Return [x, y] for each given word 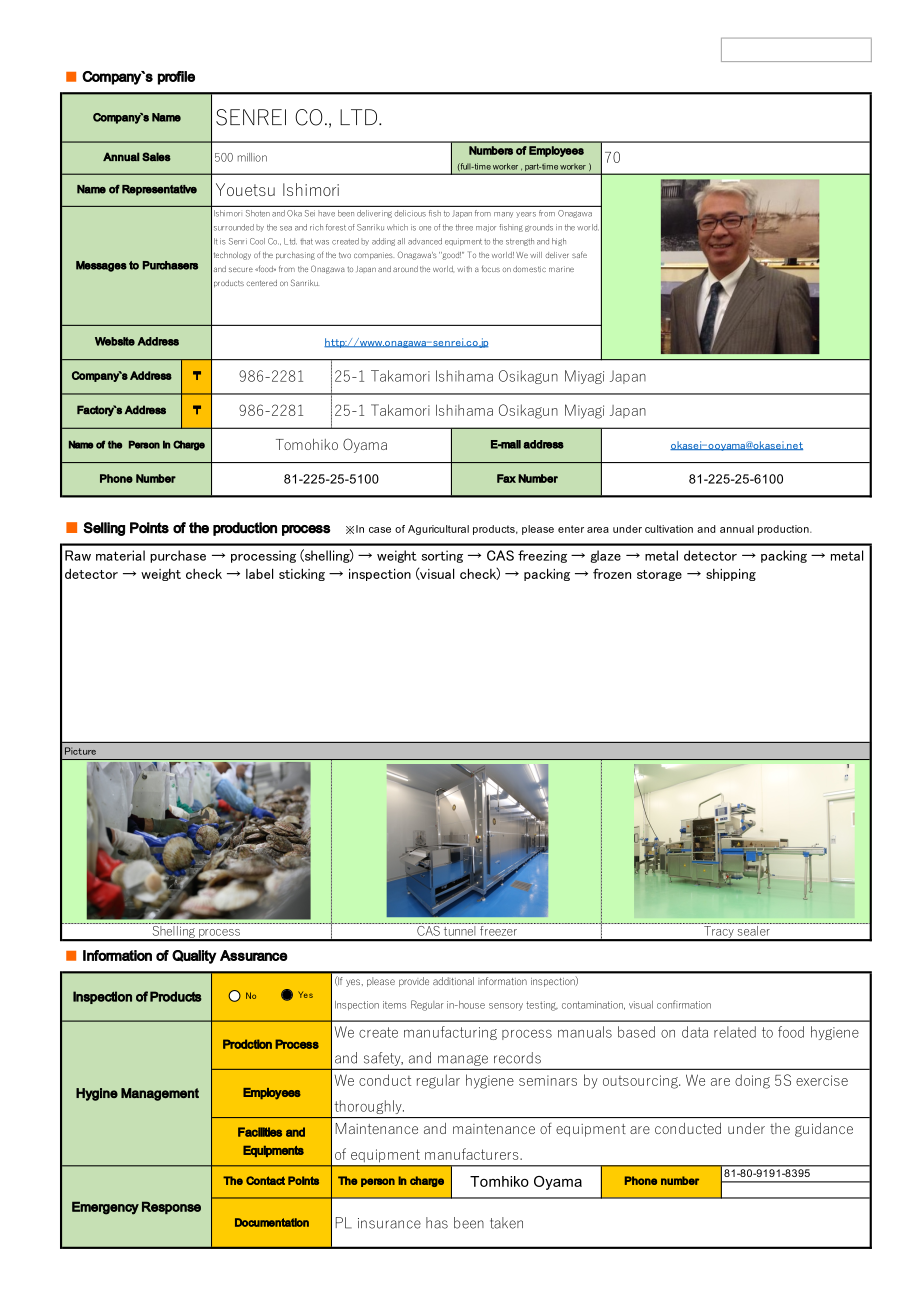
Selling [104, 529]
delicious [410, 213]
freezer [498, 929]
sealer [753, 929]
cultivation [669, 529]
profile [176, 78]
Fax [506, 478]
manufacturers [473, 1154]
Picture [80, 751]
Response [171, 1207]
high [559, 242]
